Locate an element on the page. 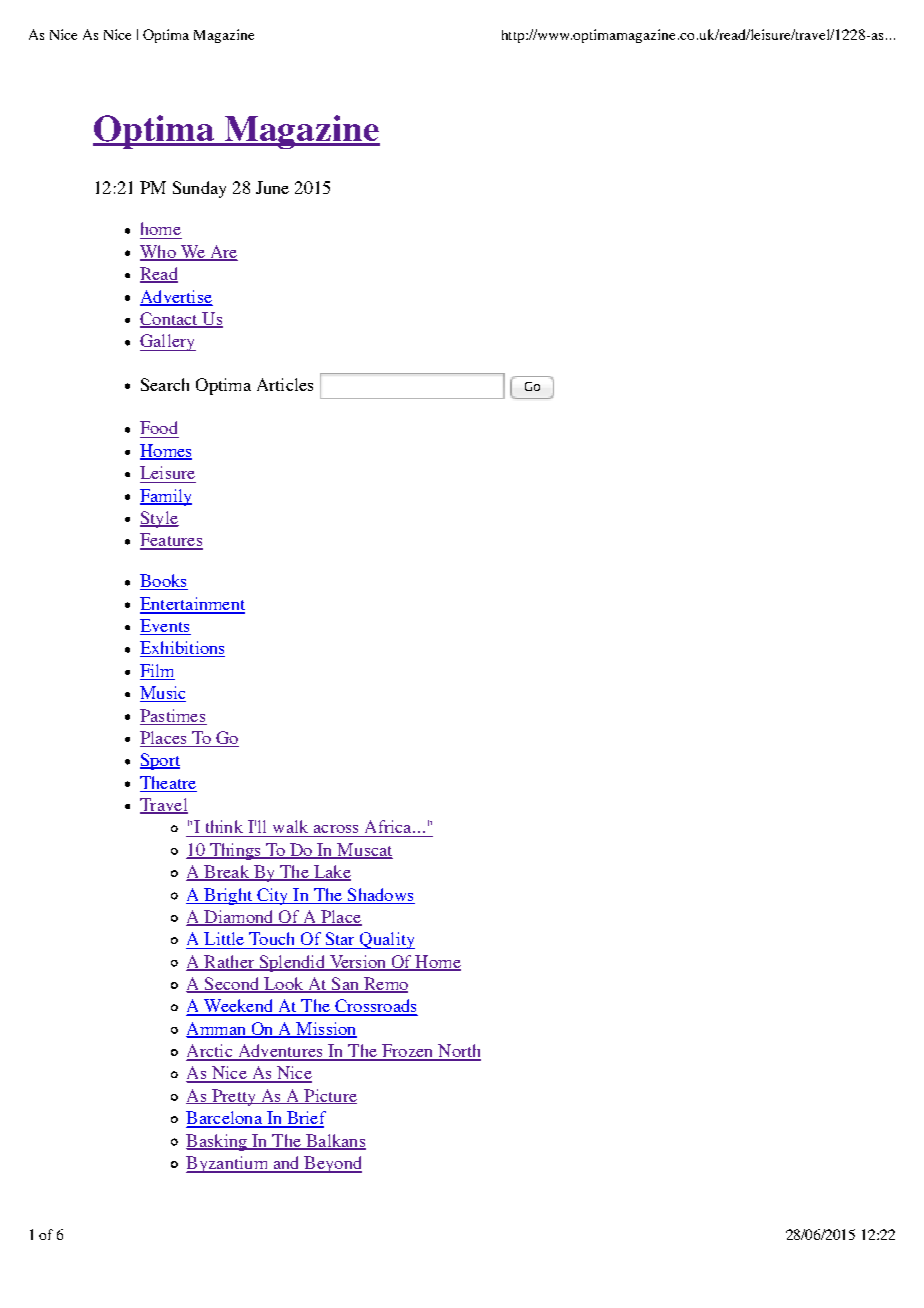  Food is located at coordinates (158, 427).
